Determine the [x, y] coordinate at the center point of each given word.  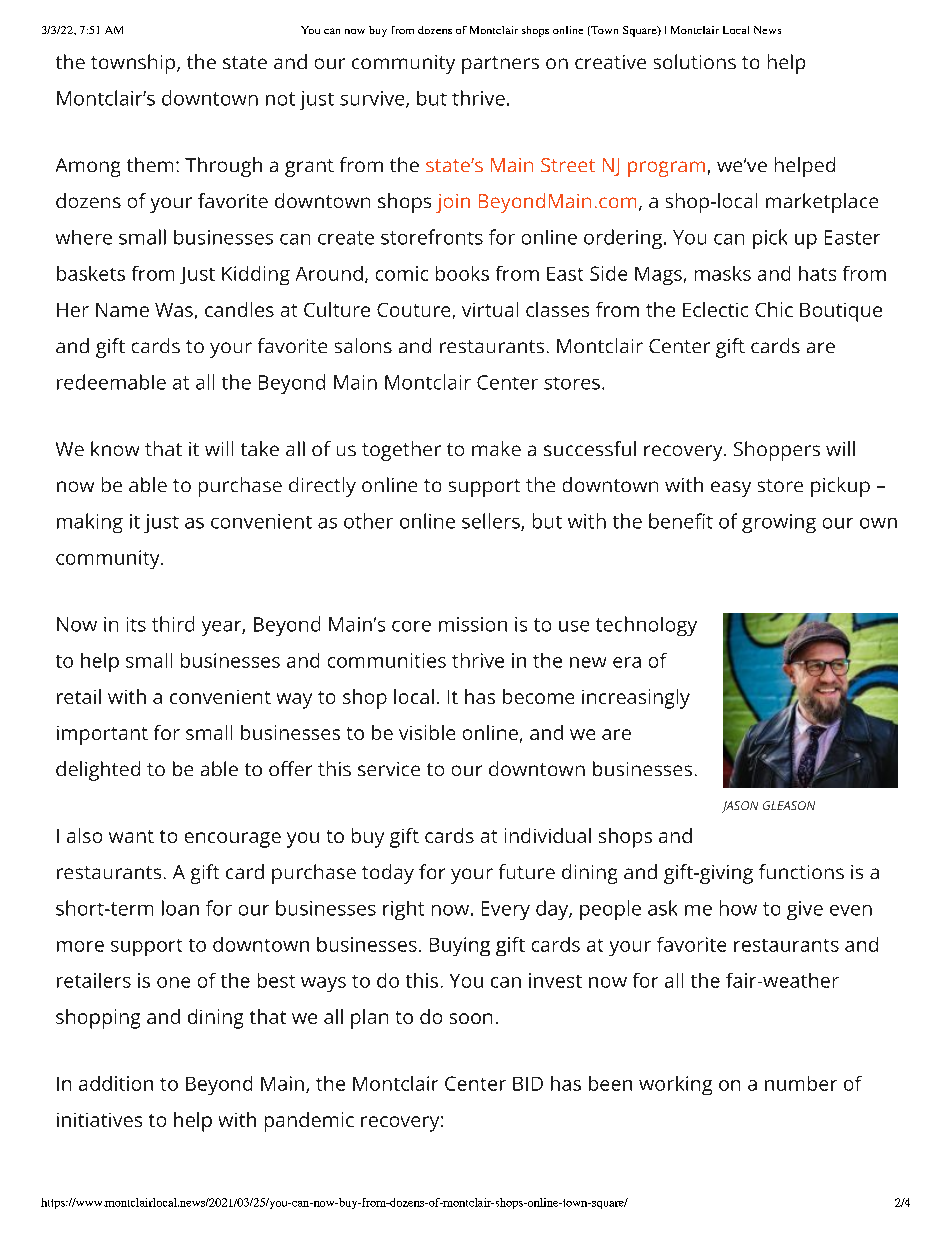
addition [116, 1083]
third [173, 624]
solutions [695, 61]
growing [779, 523]
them [150, 164]
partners [500, 65]
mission [473, 624]
